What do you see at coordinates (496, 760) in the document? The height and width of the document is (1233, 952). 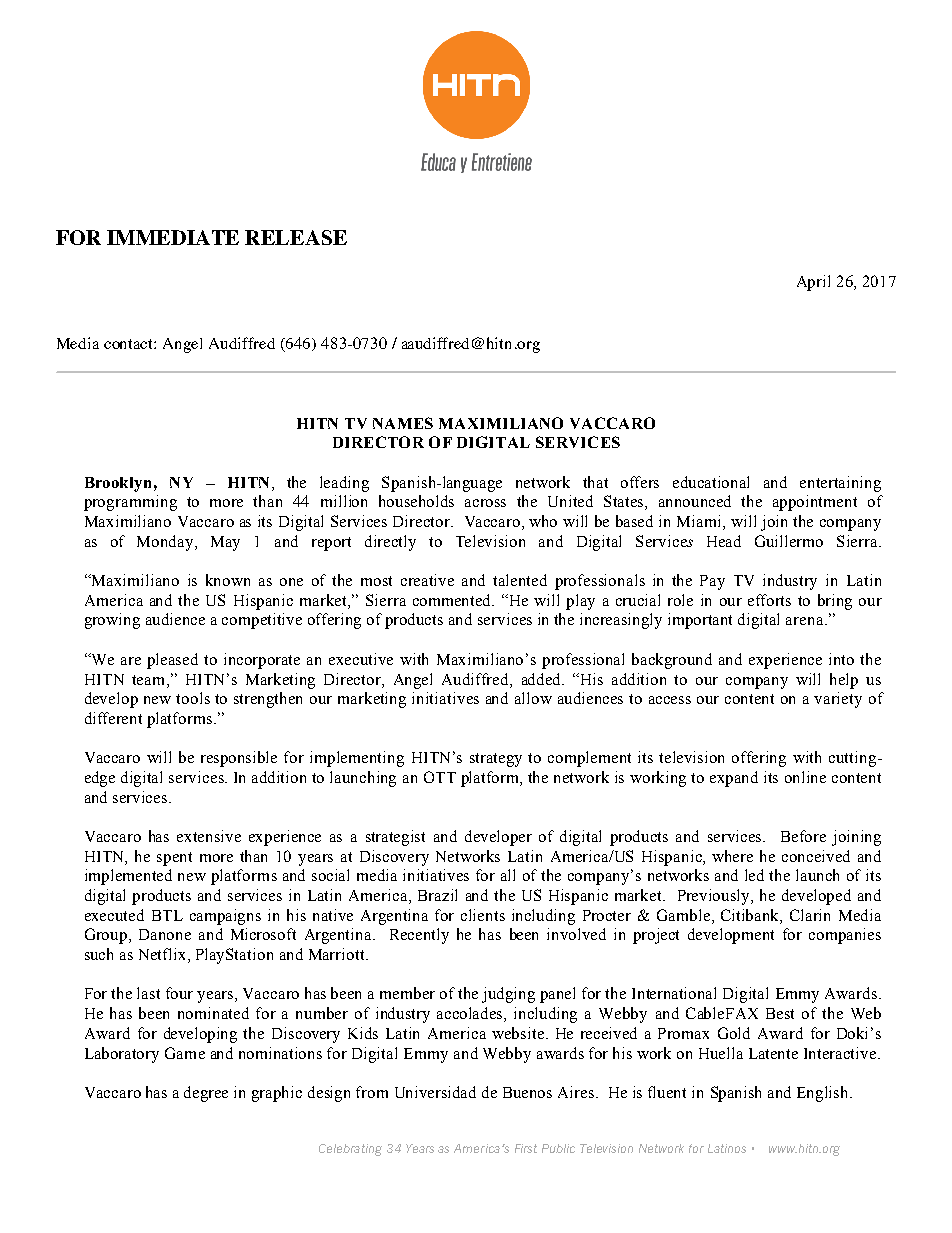 I see `strategy` at bounding box center [496, 760].
